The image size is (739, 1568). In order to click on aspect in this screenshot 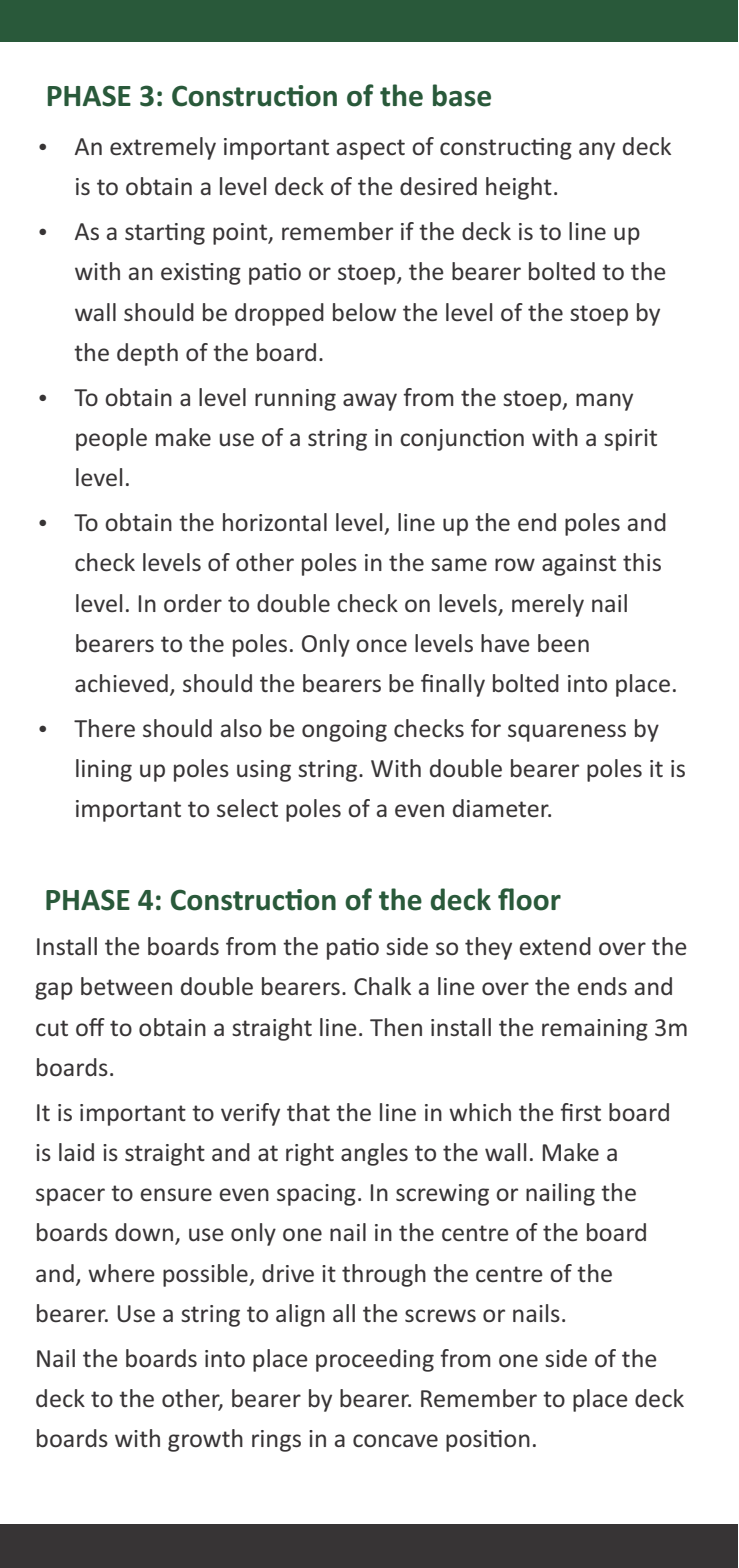, I will do `click(371, 149)`.
